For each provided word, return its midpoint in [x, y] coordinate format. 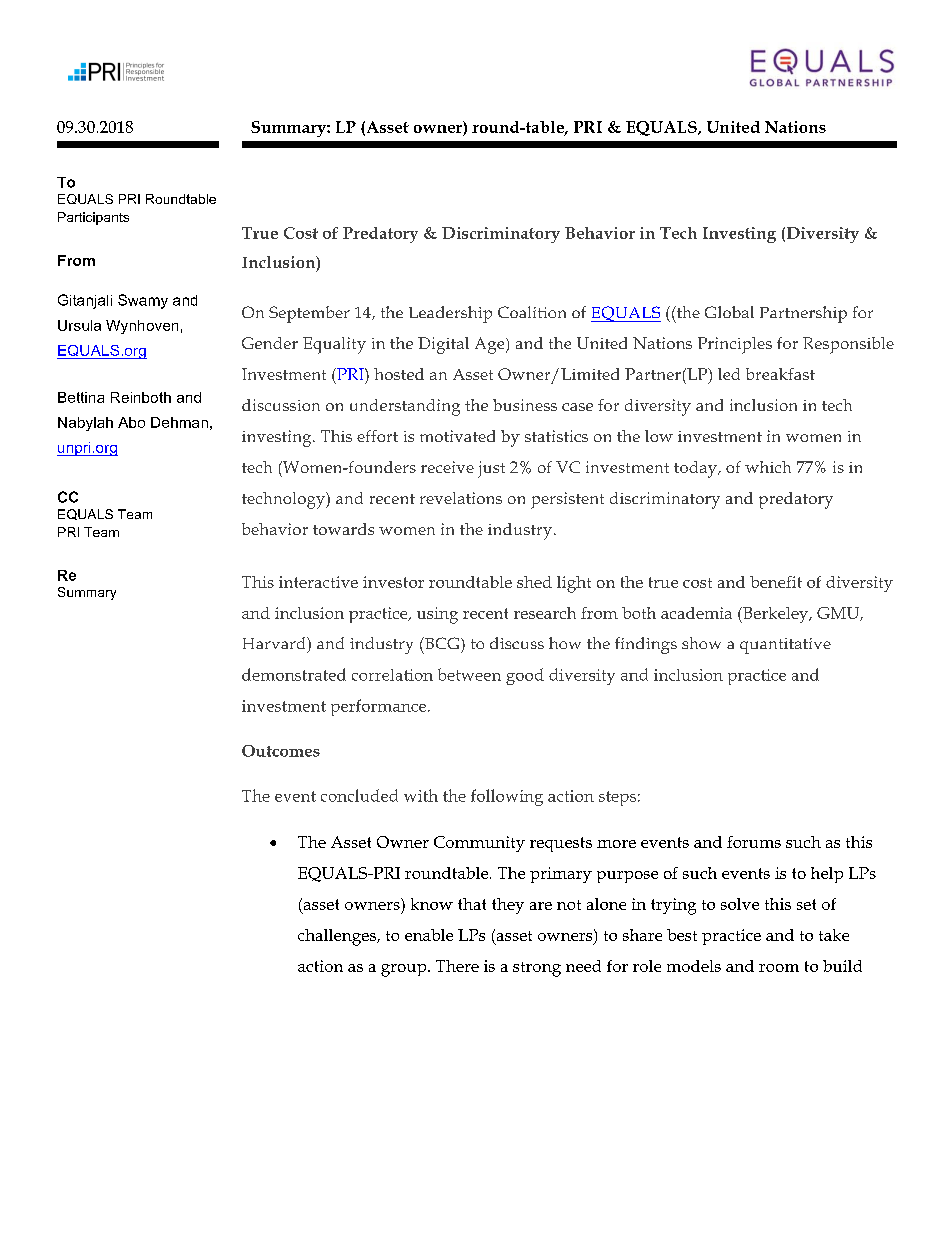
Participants [93, 218]
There [457, 966]
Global [729, 312]
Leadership [450, 314]
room [779, 968]
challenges [338, 937]
